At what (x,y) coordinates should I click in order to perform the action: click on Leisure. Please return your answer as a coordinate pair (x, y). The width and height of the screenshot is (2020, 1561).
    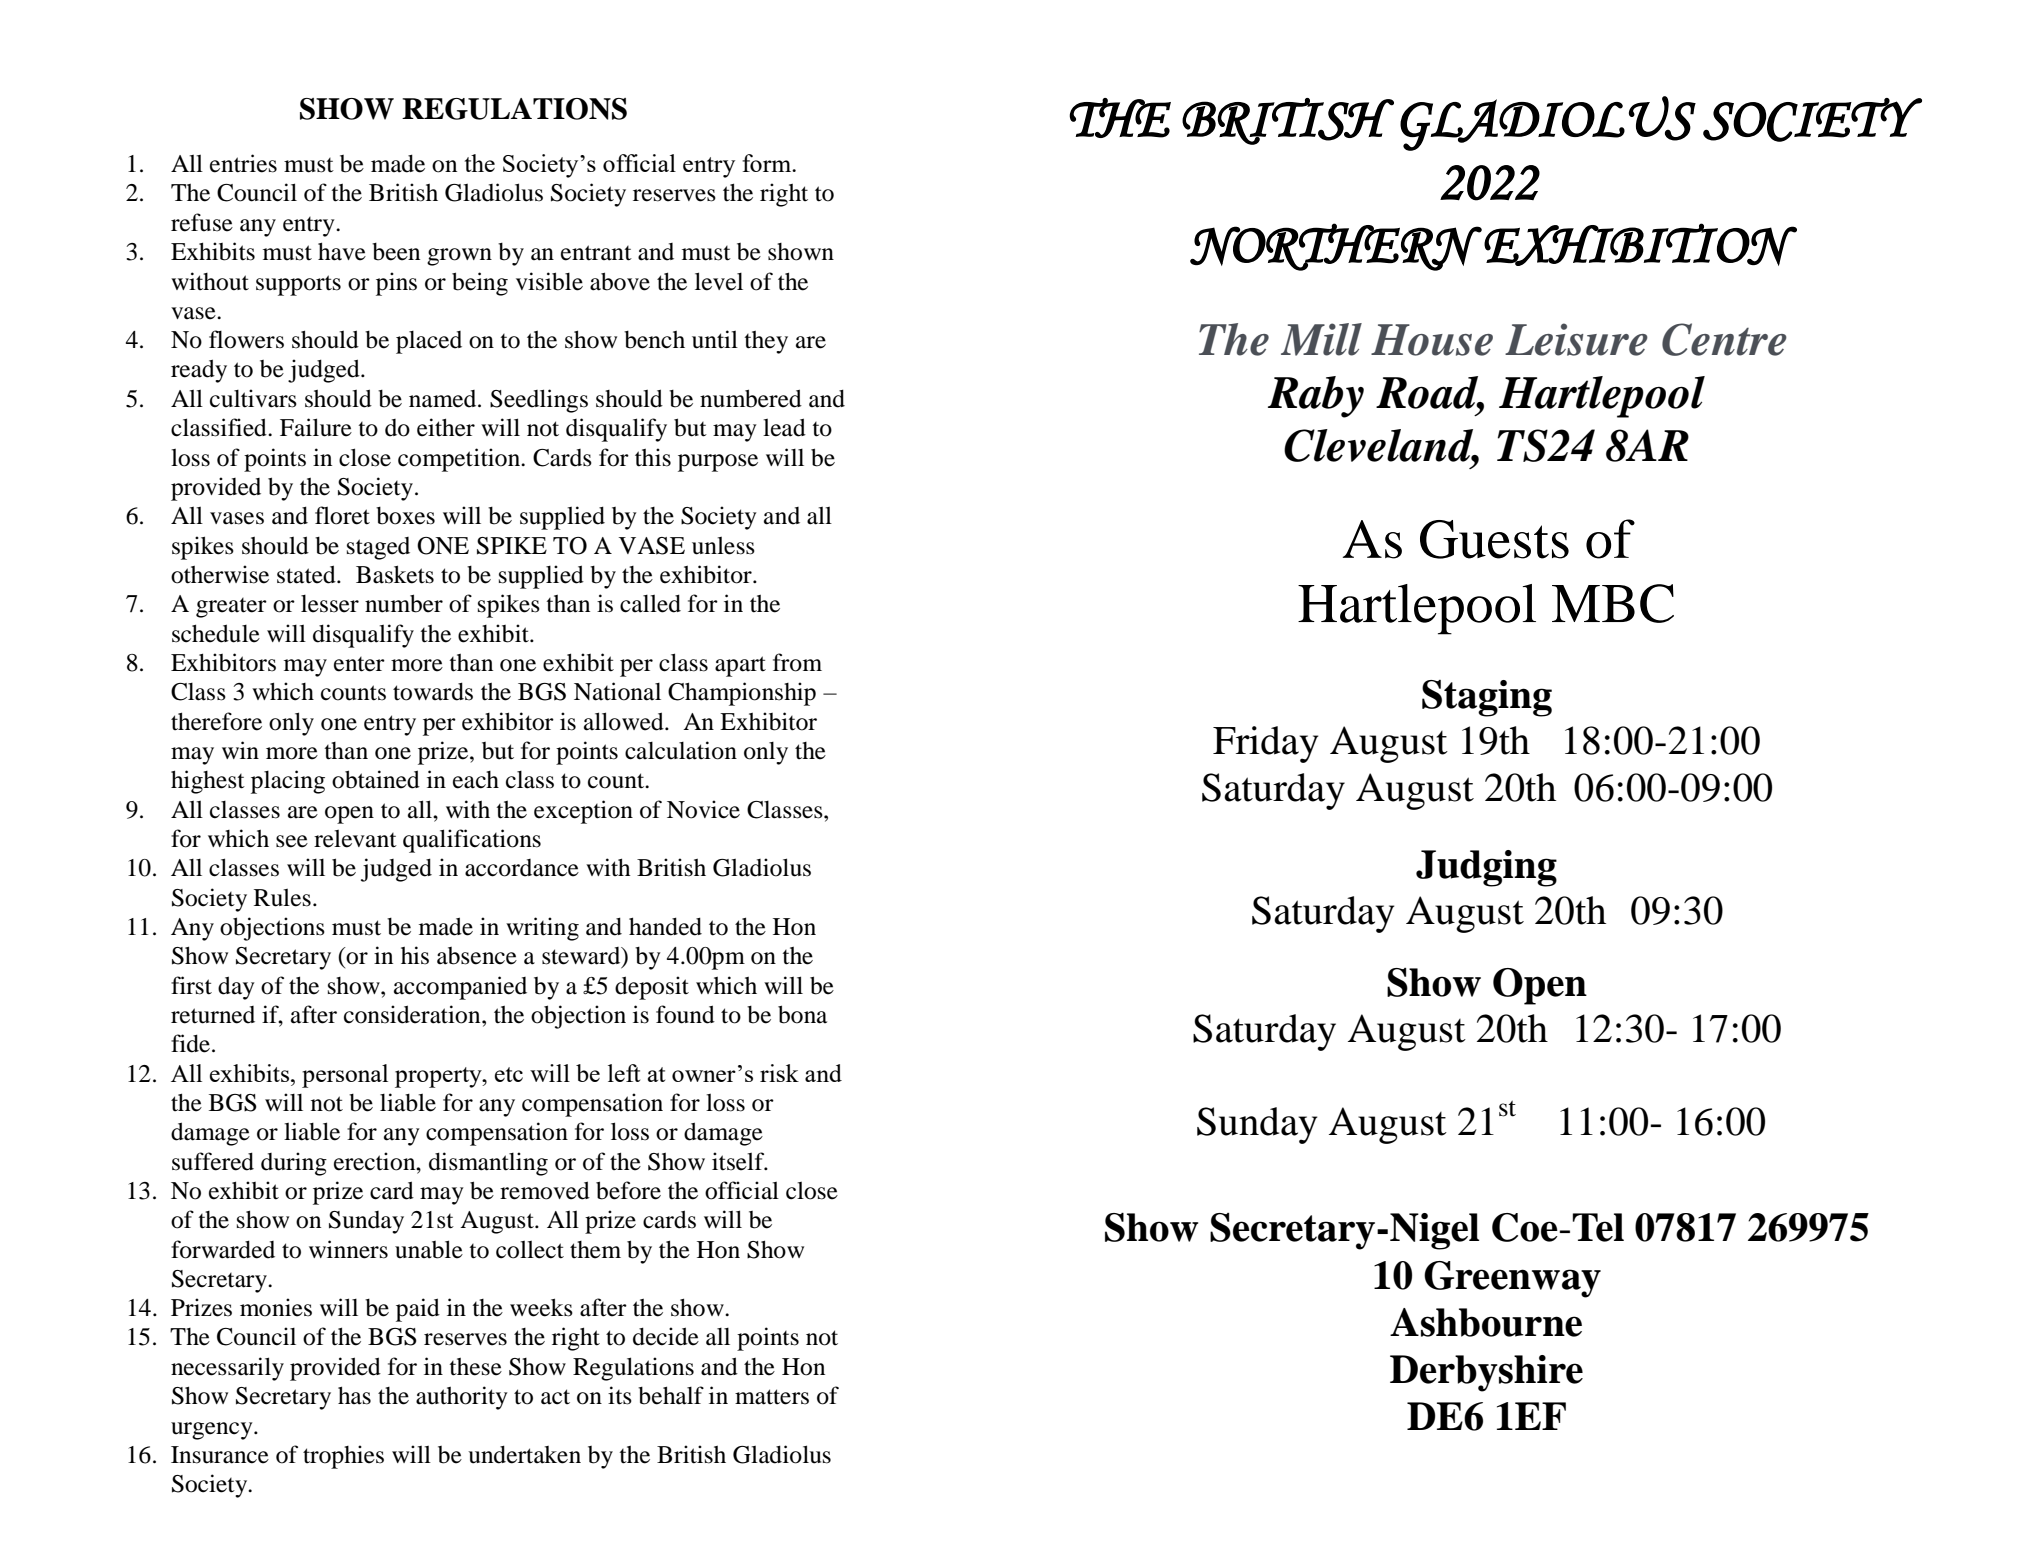
    Looking at the image, I should click on (1576, 339).
